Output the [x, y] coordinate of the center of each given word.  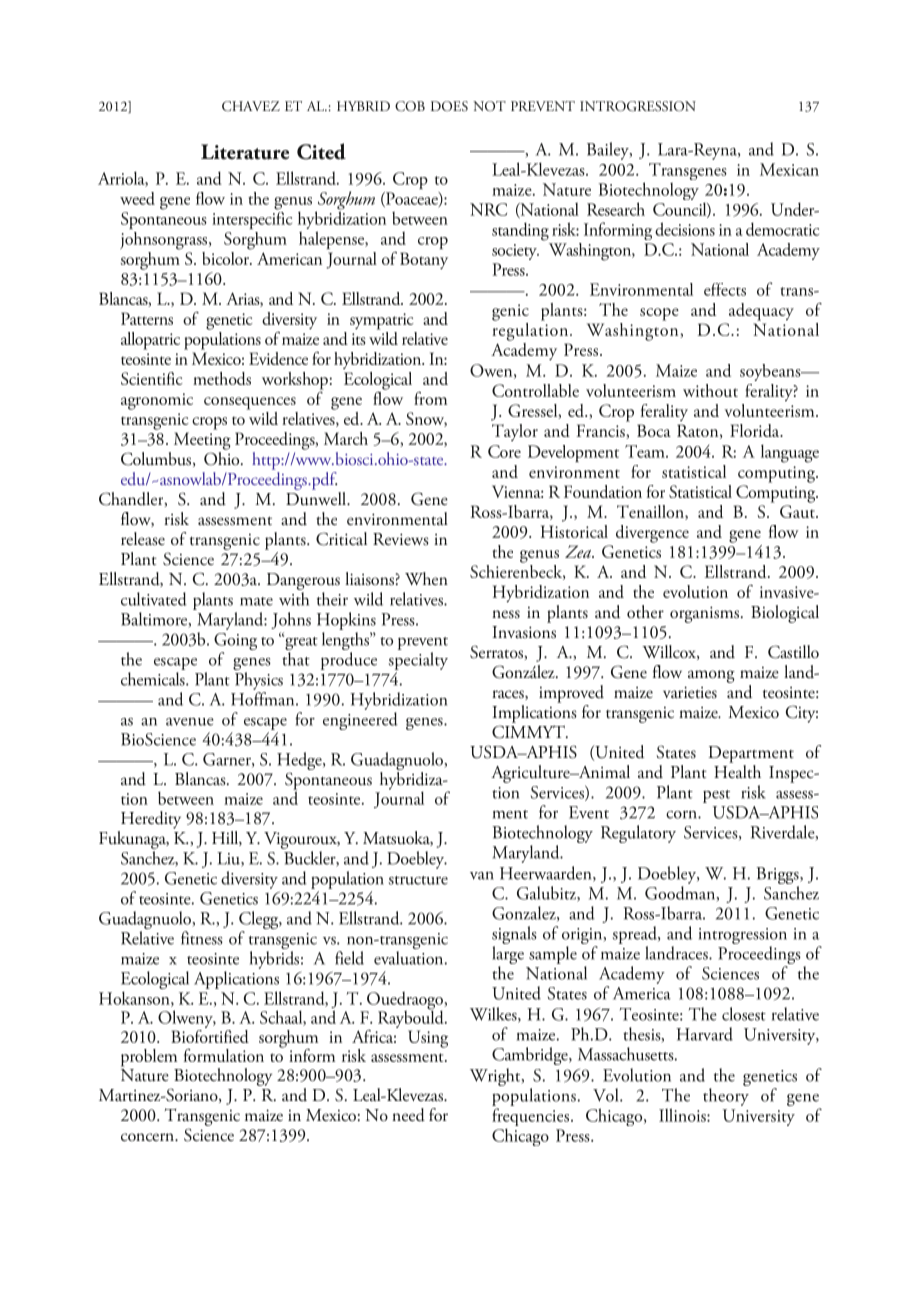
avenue [190, 722]
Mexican [789, 169]
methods [222, 378]
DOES [449, 106]
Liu [229, 859]
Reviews [401, 539]
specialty [418, 661]
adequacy [761, 312]
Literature [245, 152]
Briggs [778, 877]
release [143, 539]
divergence [652, 534]
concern [148, 1137]
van [482, 875]
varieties [690, 692]
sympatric [382, 321]
